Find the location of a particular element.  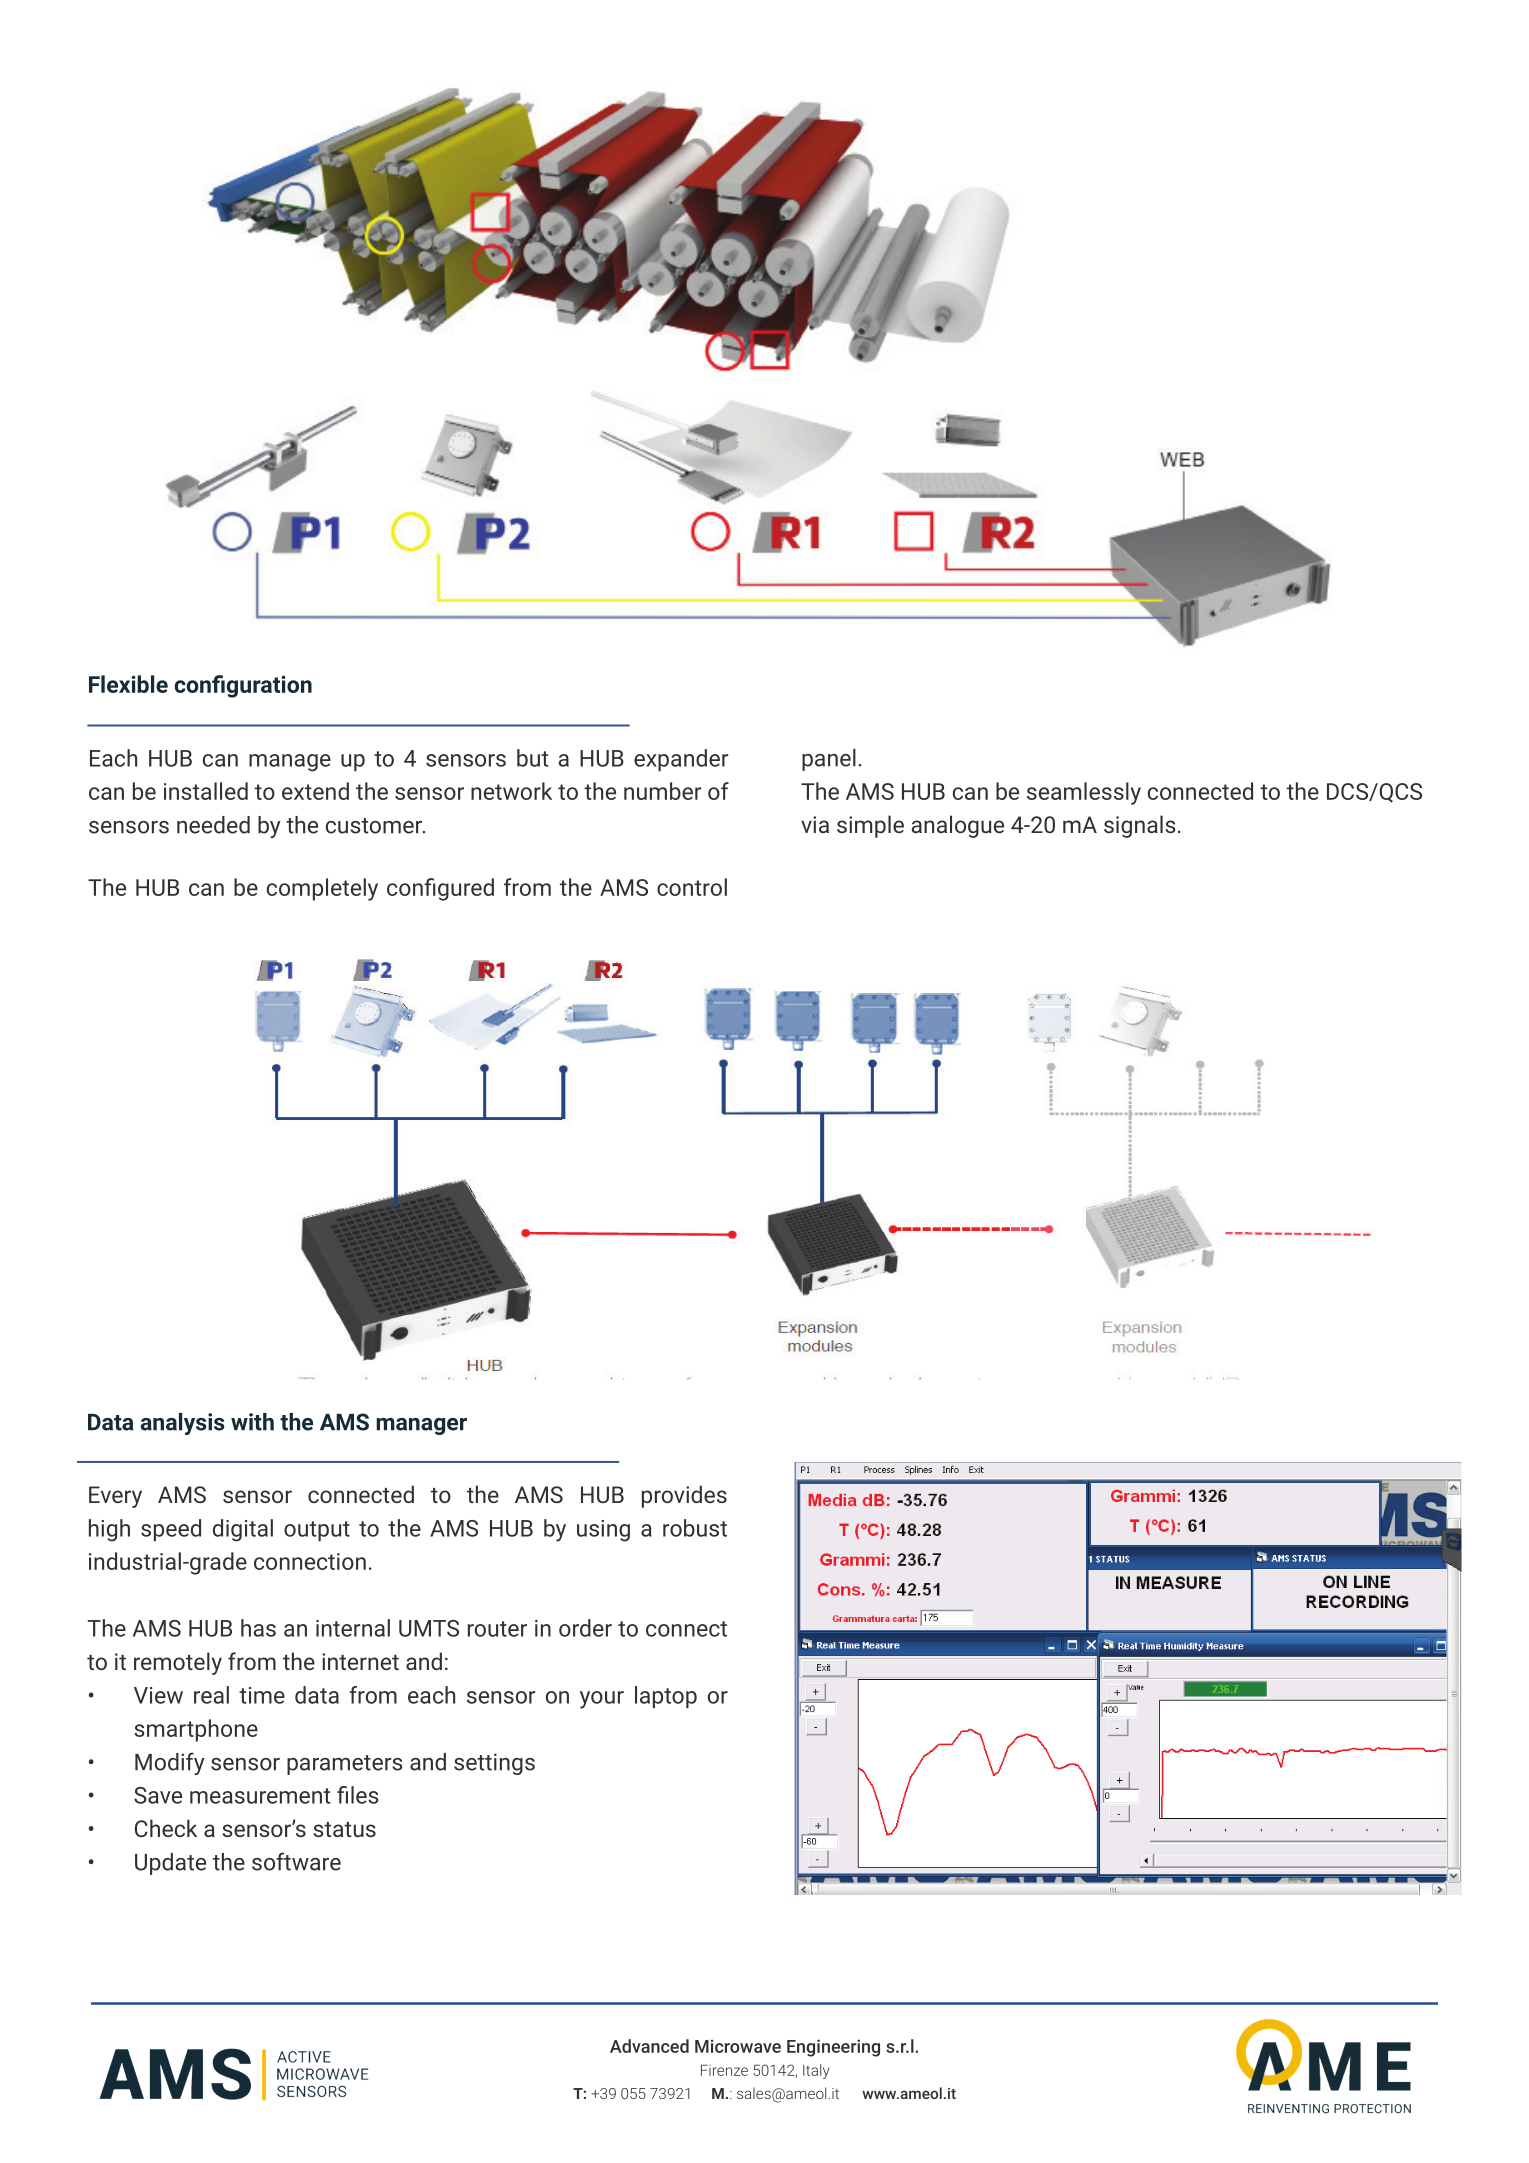

provides is located at coordinates (684, 1496).
